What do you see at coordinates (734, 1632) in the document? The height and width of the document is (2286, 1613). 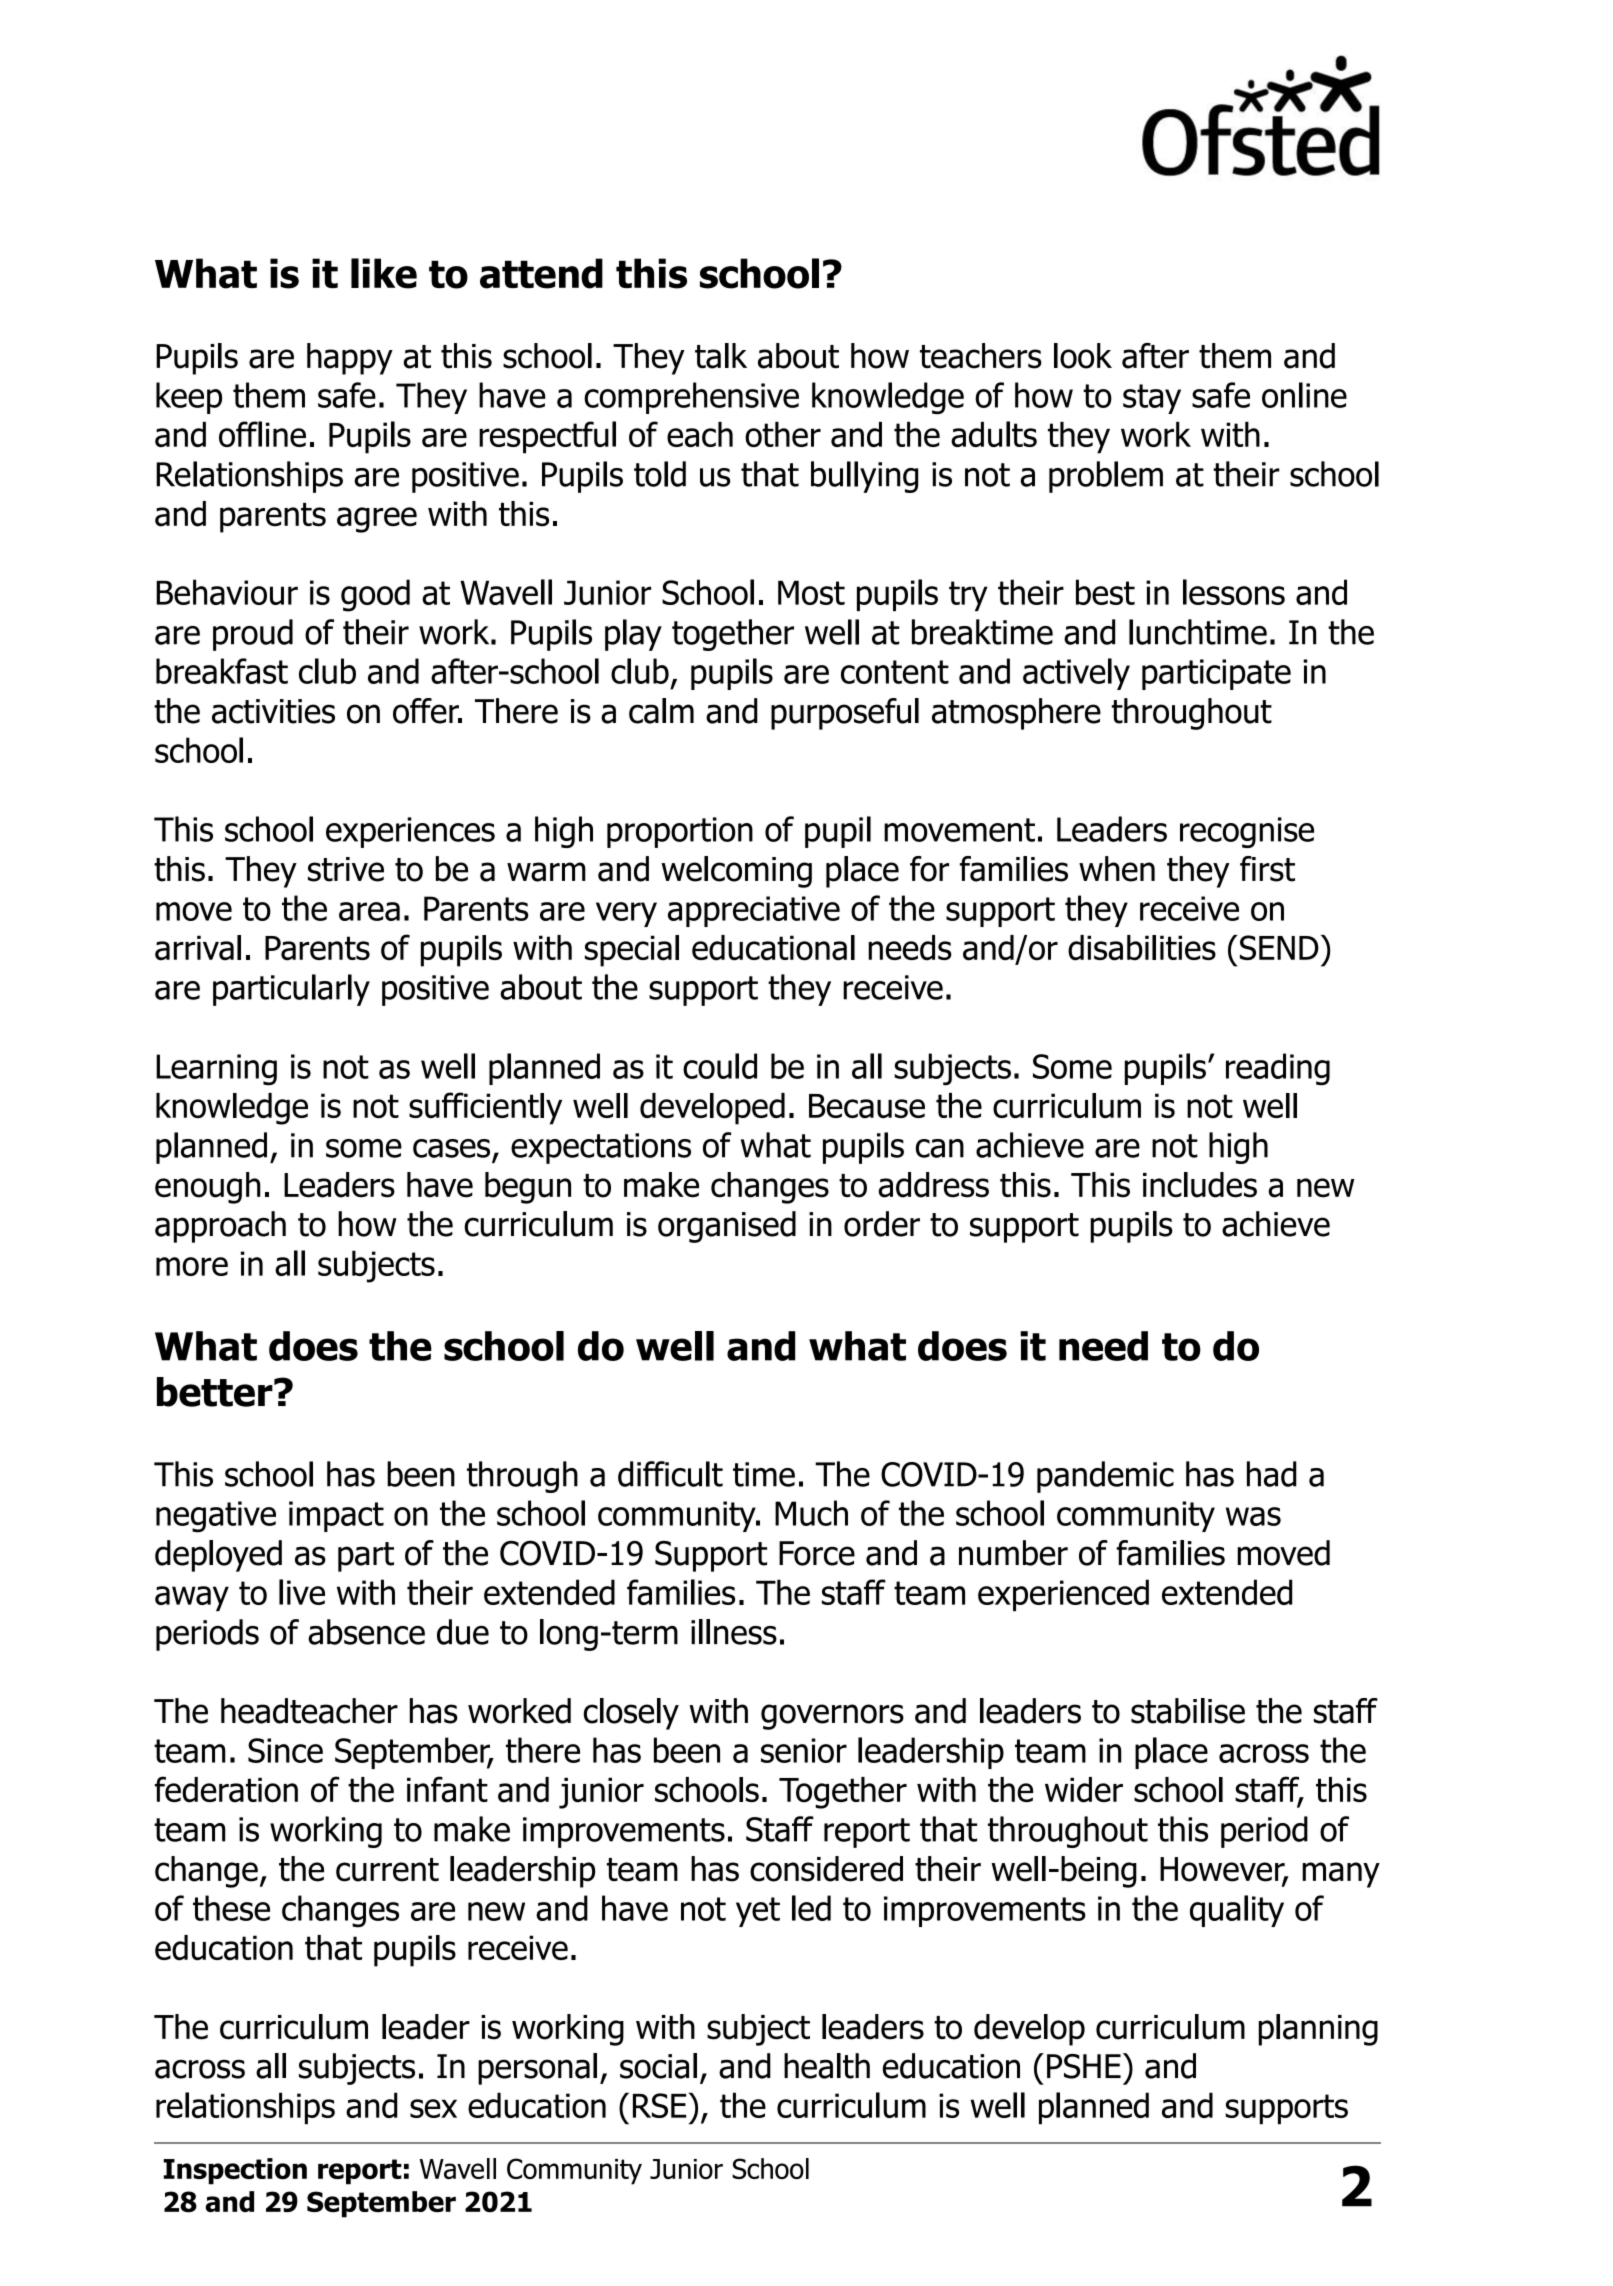 I see `illness` at bounding box center [734, 1632].
